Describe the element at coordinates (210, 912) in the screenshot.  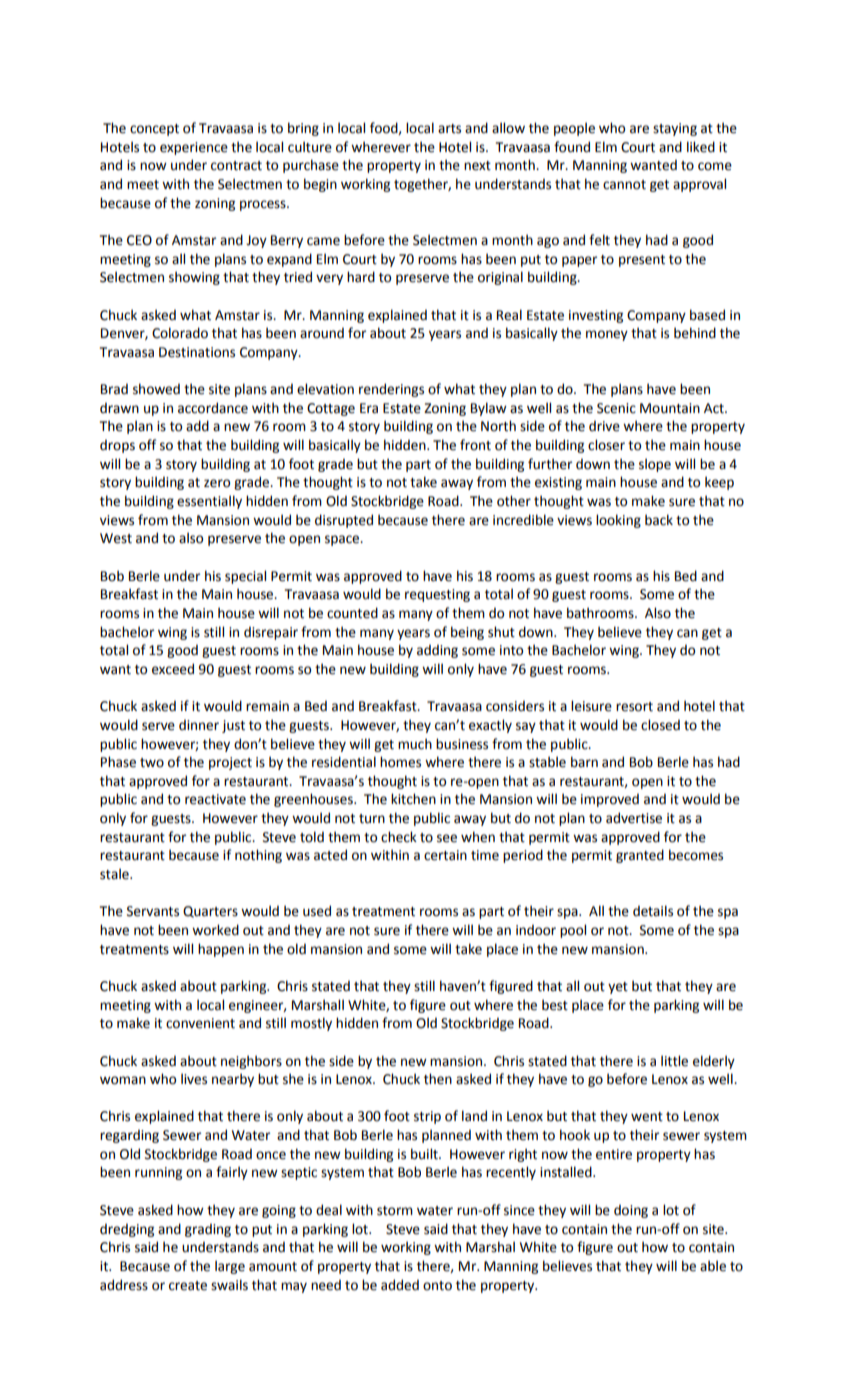
I see `Quarters` at that location.
